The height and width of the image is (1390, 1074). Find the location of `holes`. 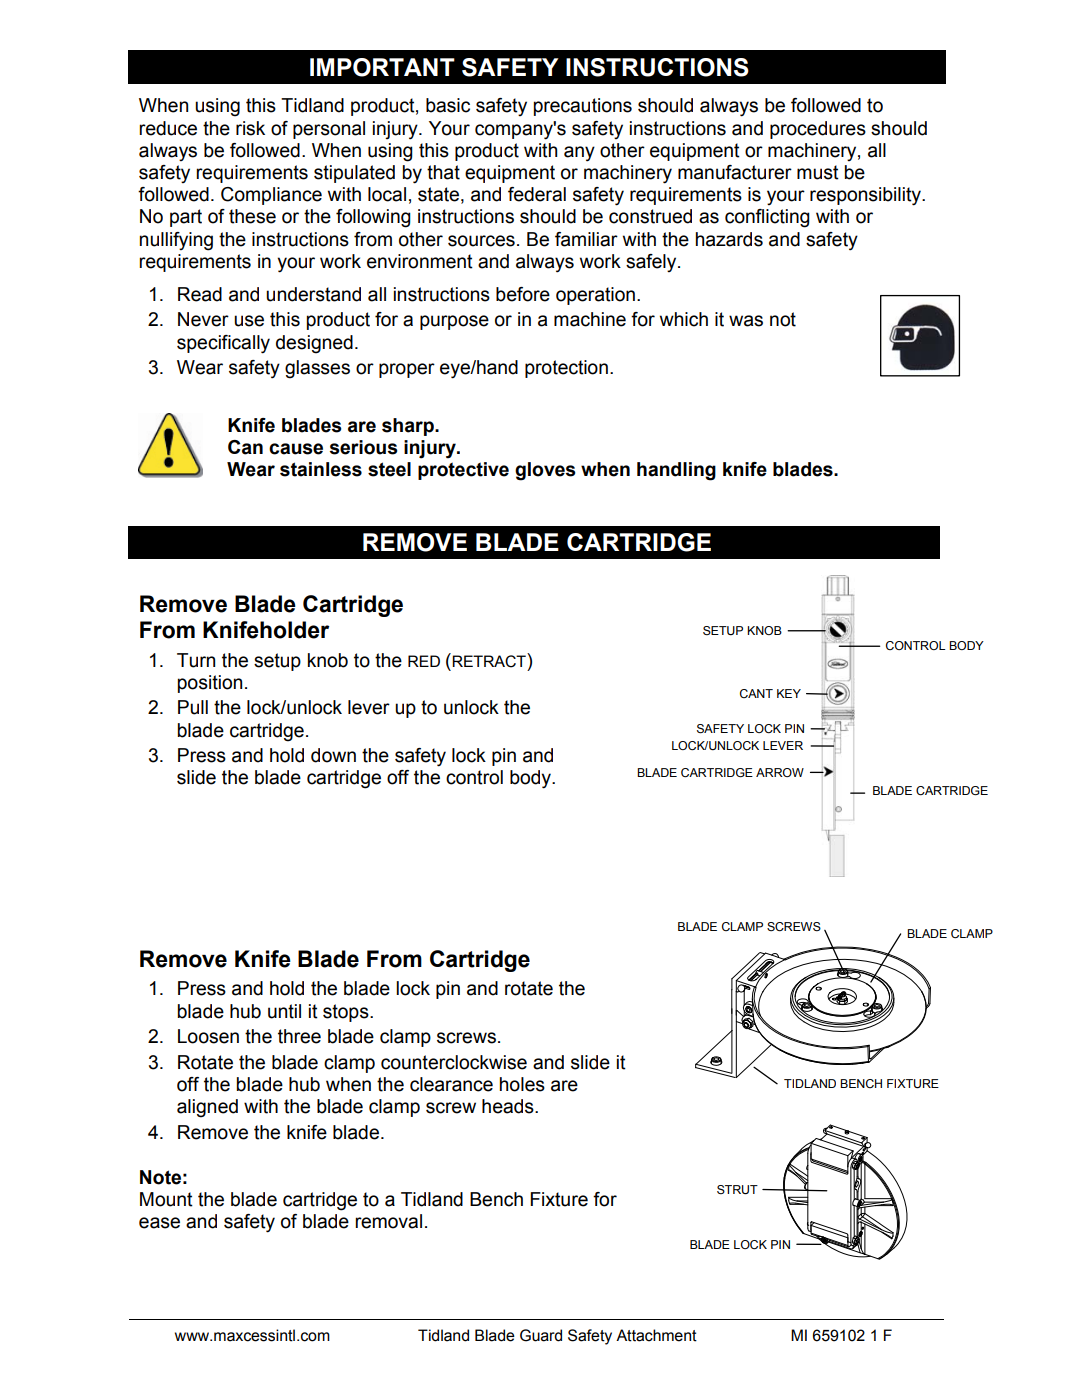

holes is located at coordinates (522, 1084).
